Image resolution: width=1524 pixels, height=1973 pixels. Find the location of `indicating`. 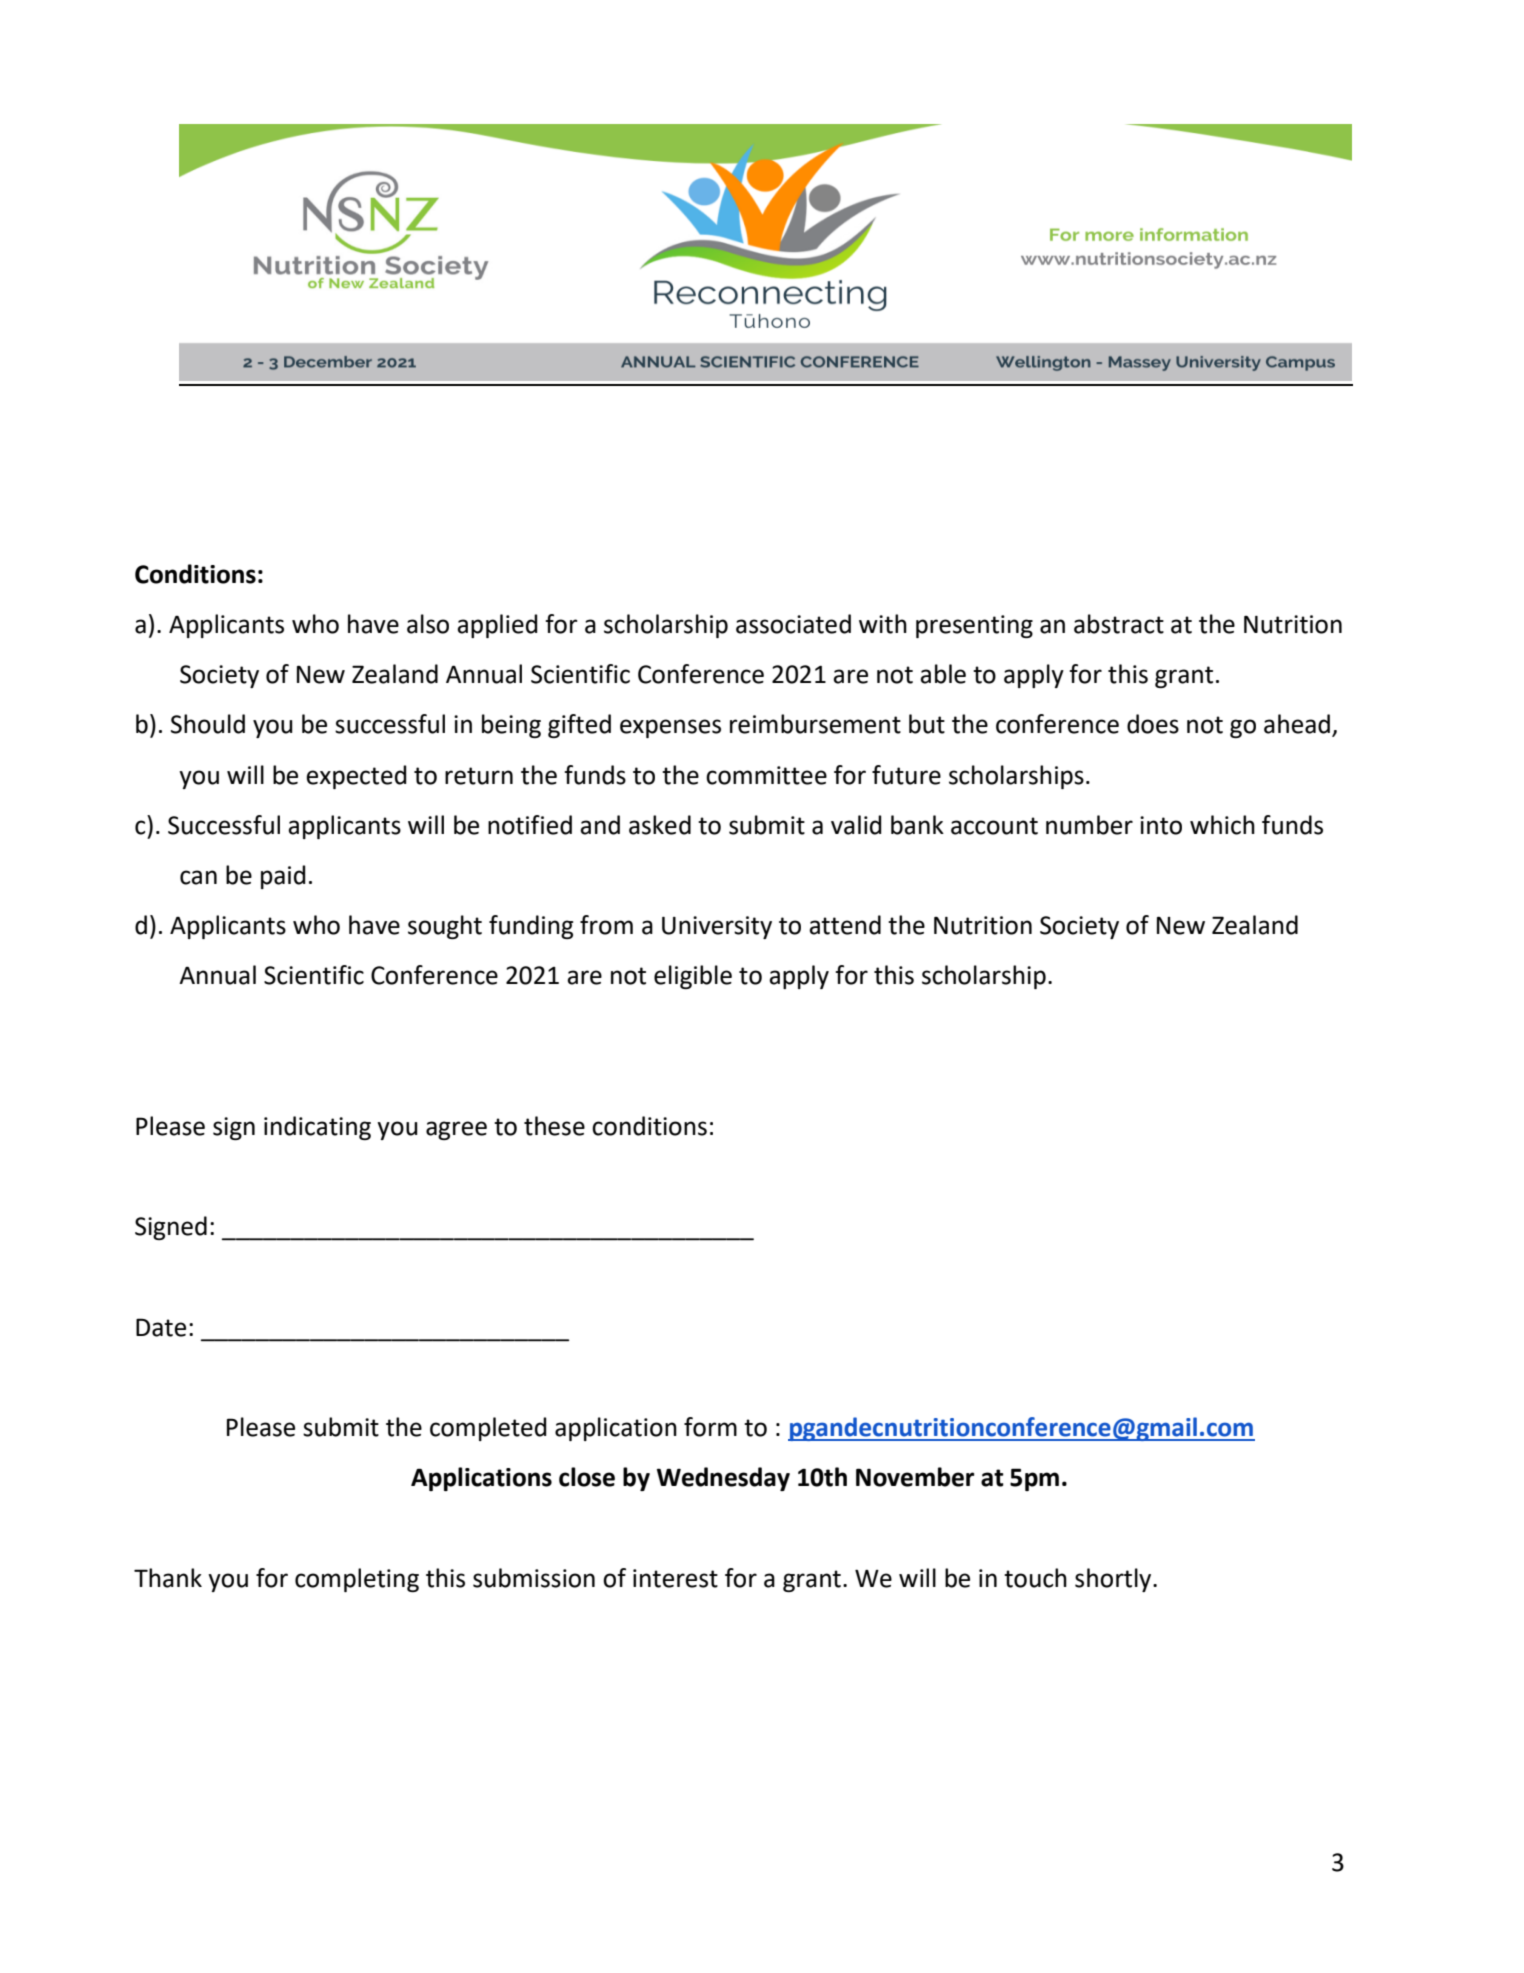

indicating is located at coordinates (317, 1128).
